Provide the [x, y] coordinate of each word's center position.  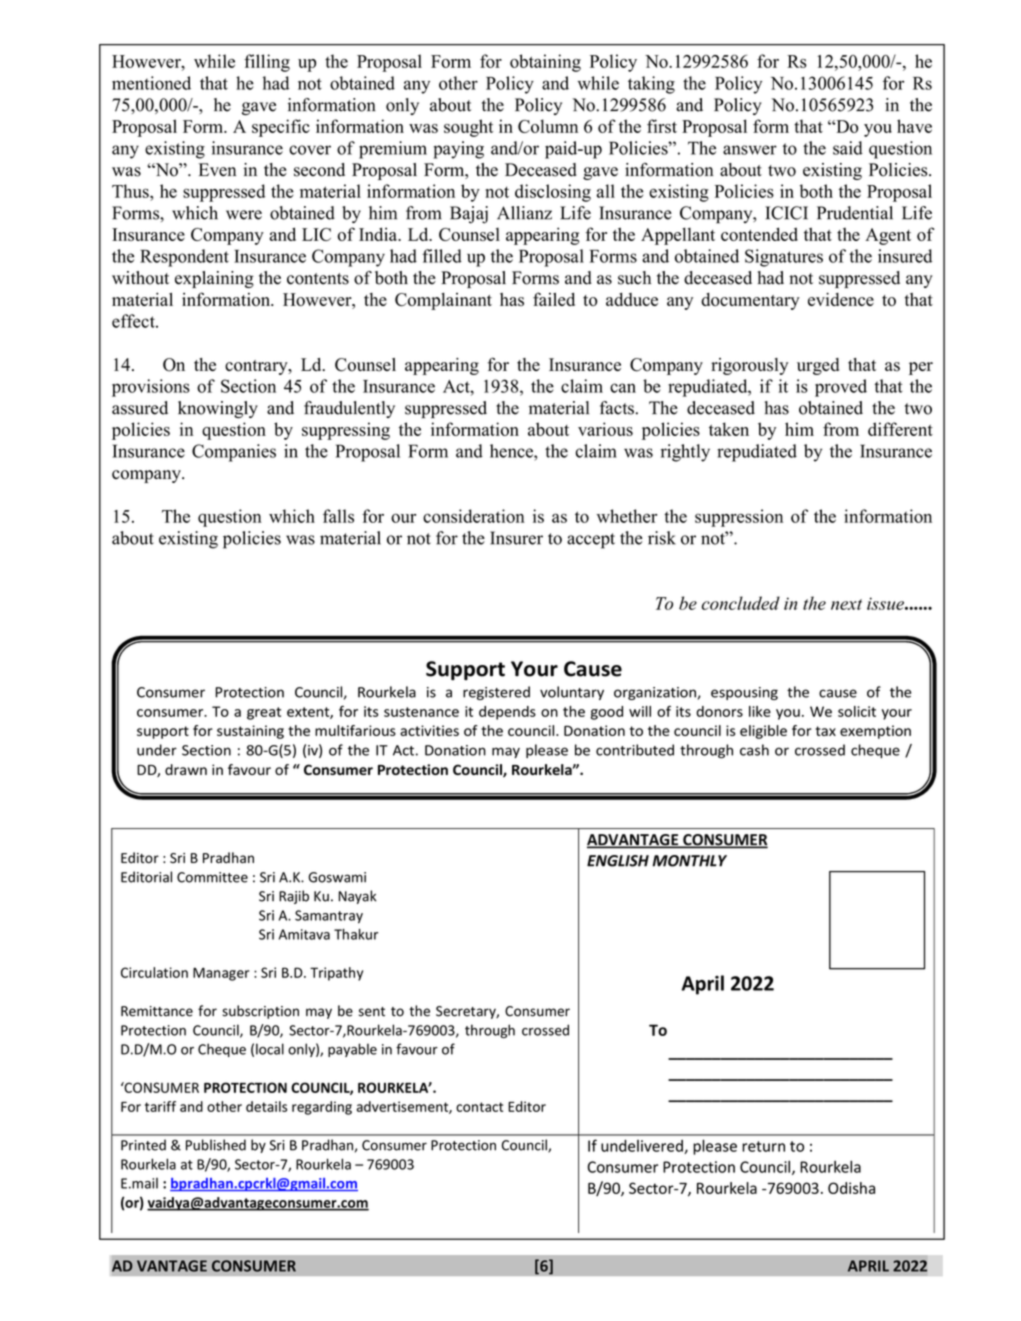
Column [548, 126]
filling [267, 63]
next [846, 604]
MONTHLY [689, 861]
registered [496, 693]
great [264, 713]
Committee [212, 877]
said [848, 148]
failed [554, 299]
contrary [257, 367]
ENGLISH [618, 861]
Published [216, 1145]
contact [479, 1107]
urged [818, 366]
